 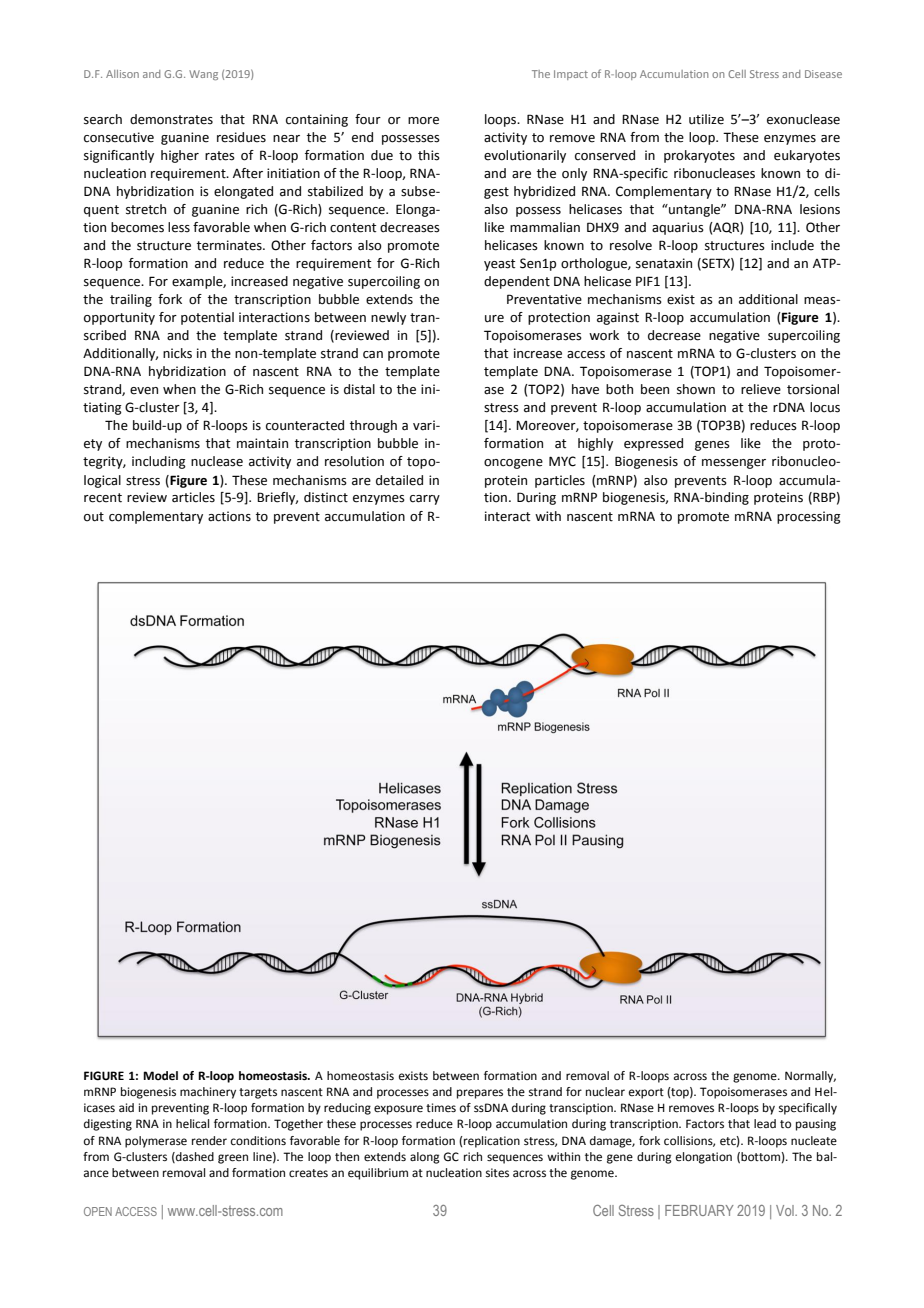 I want to click on out, so click(x=94, y=517).
